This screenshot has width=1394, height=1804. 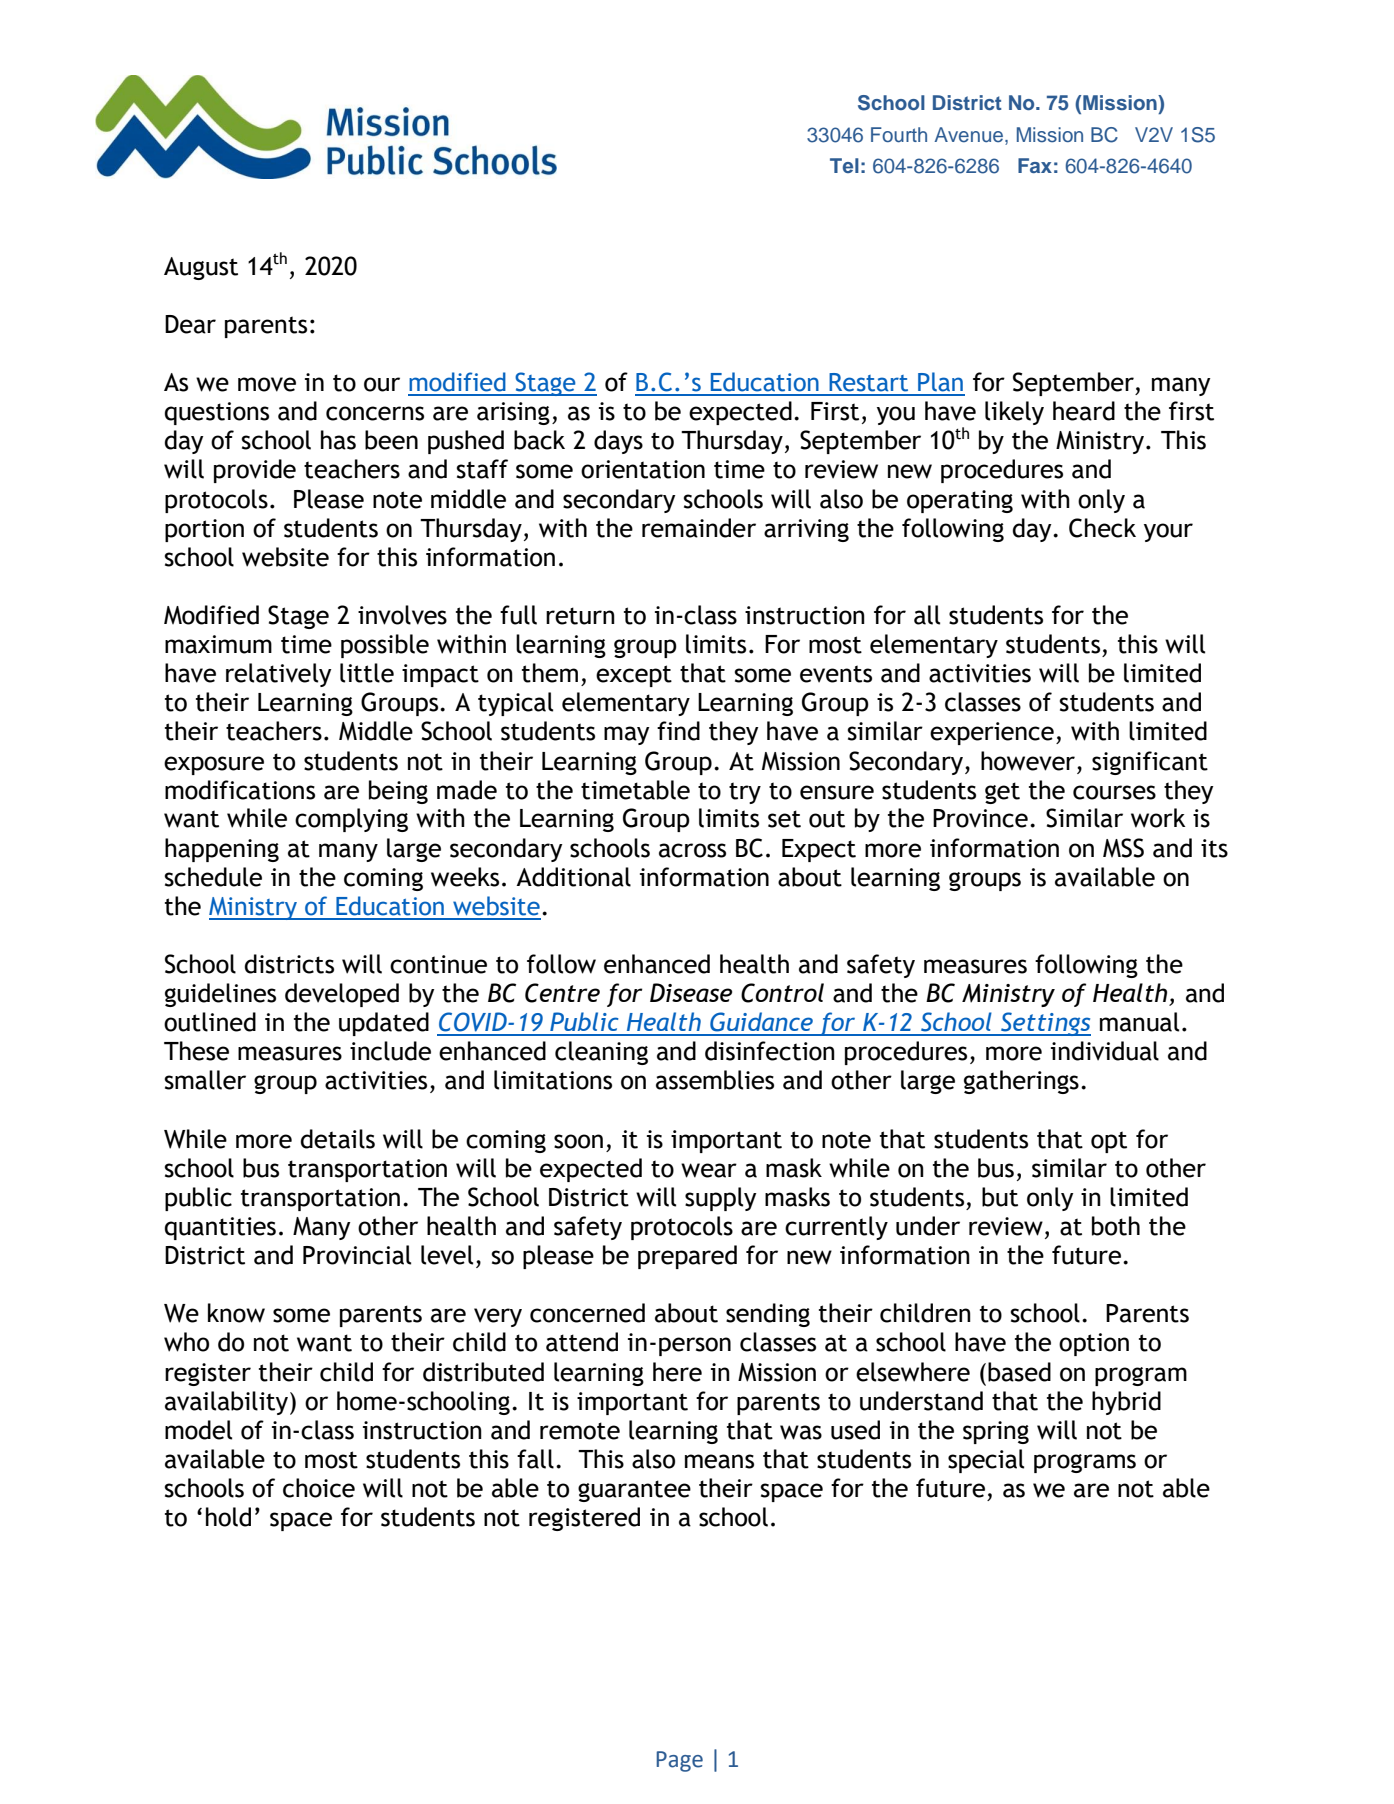 What do you see at coordinates (691, 992) in the screenshot?
I see `Disease` at bounding box center [691, 992].
